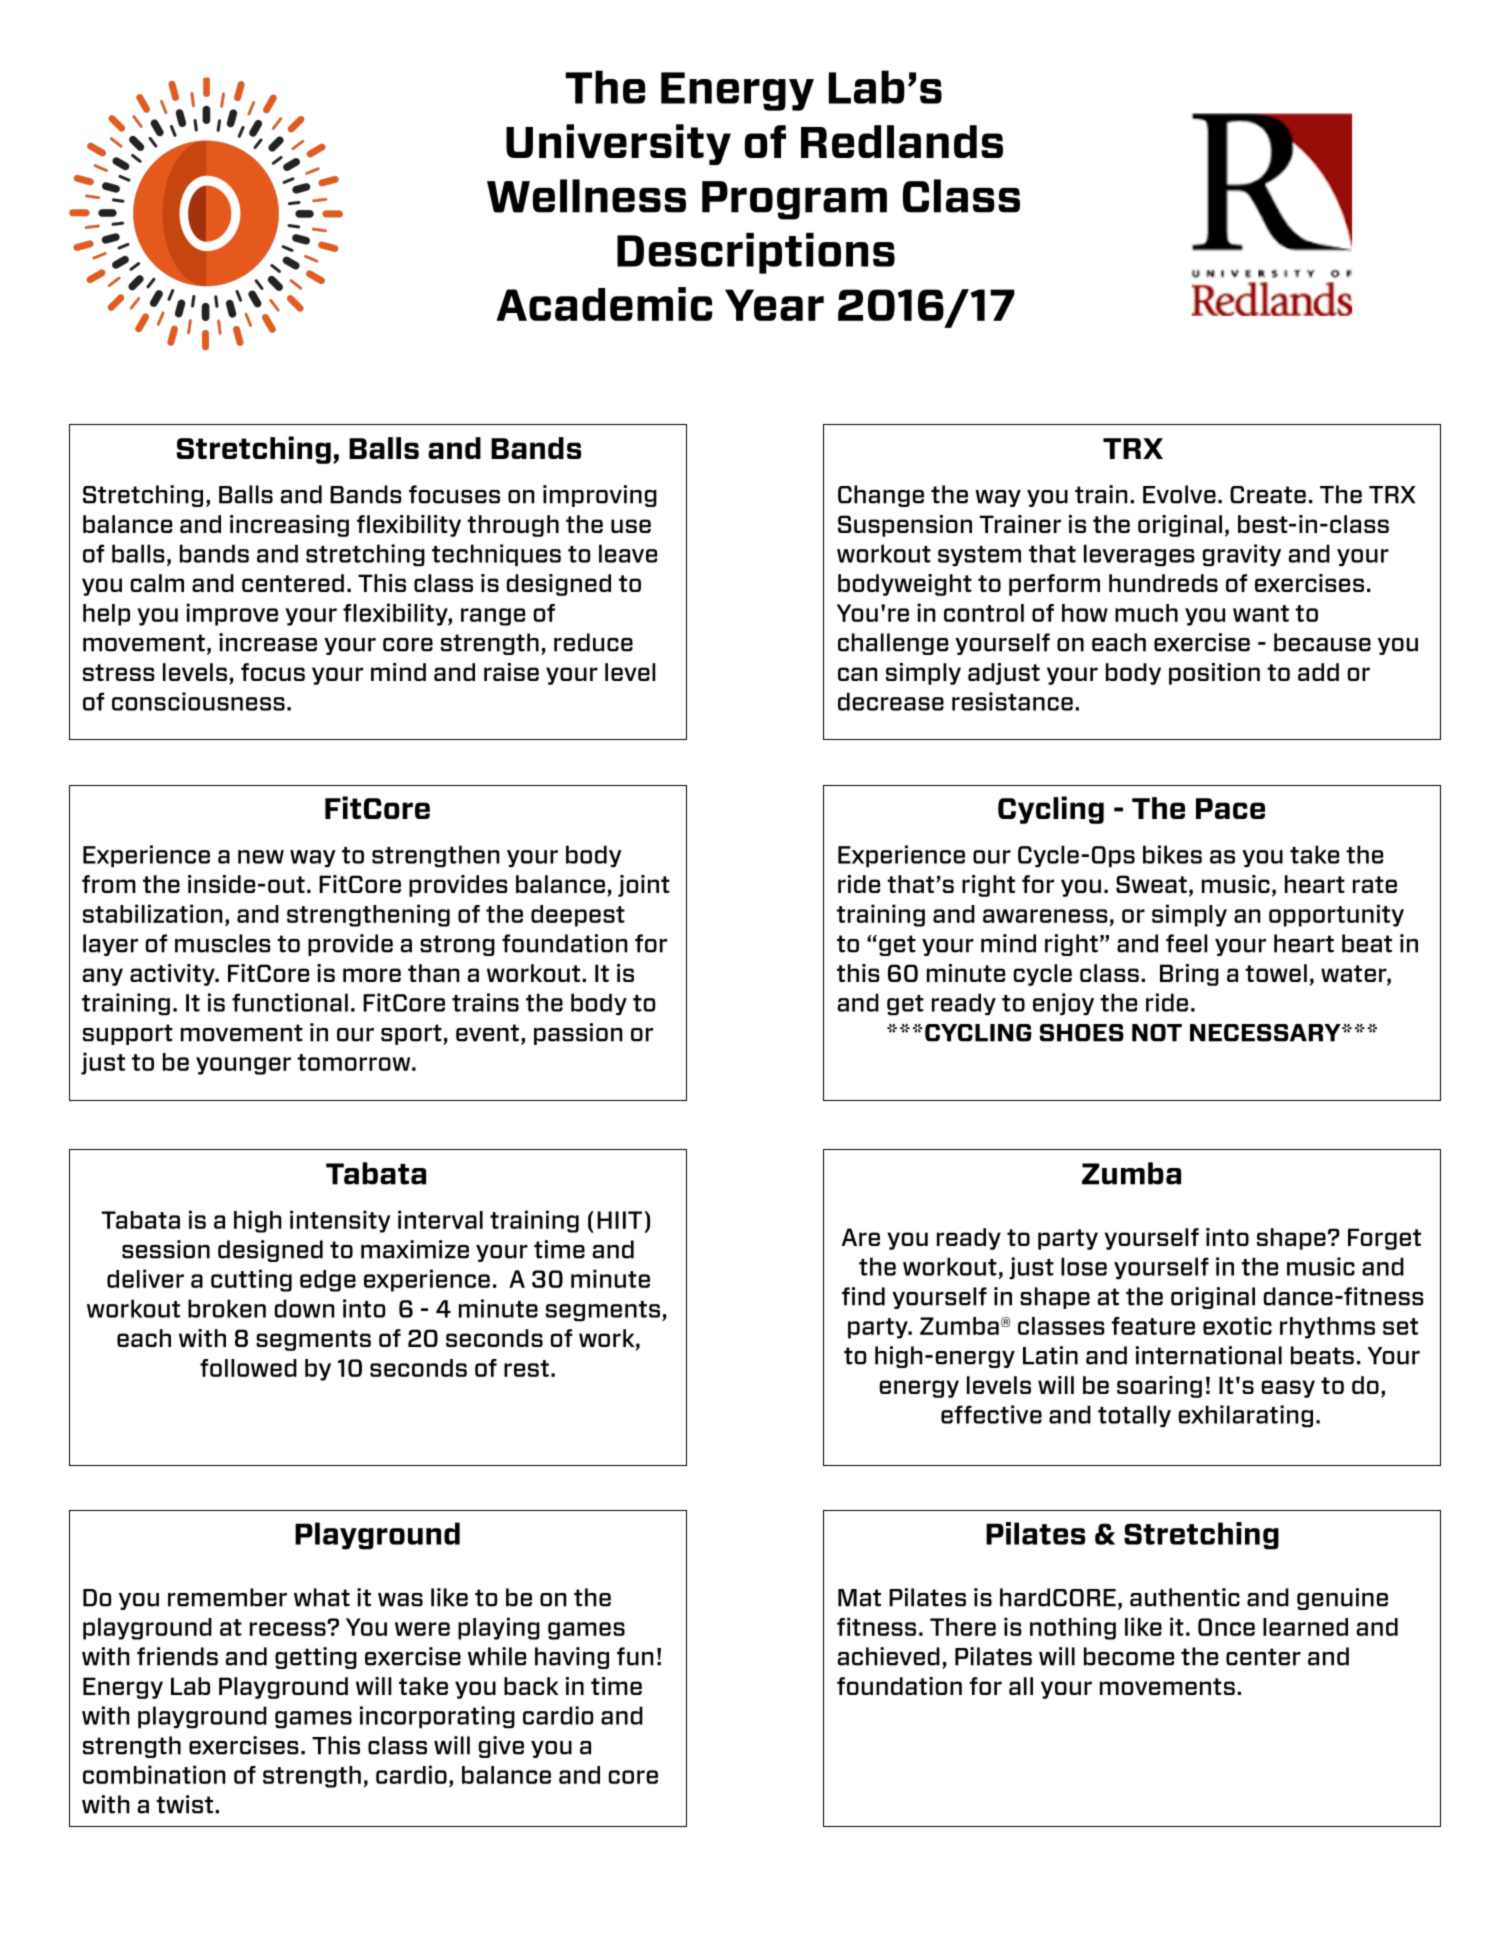  Describe the element at coordinates (1209, 1355) in the screenshot. I see `international` at that location.
